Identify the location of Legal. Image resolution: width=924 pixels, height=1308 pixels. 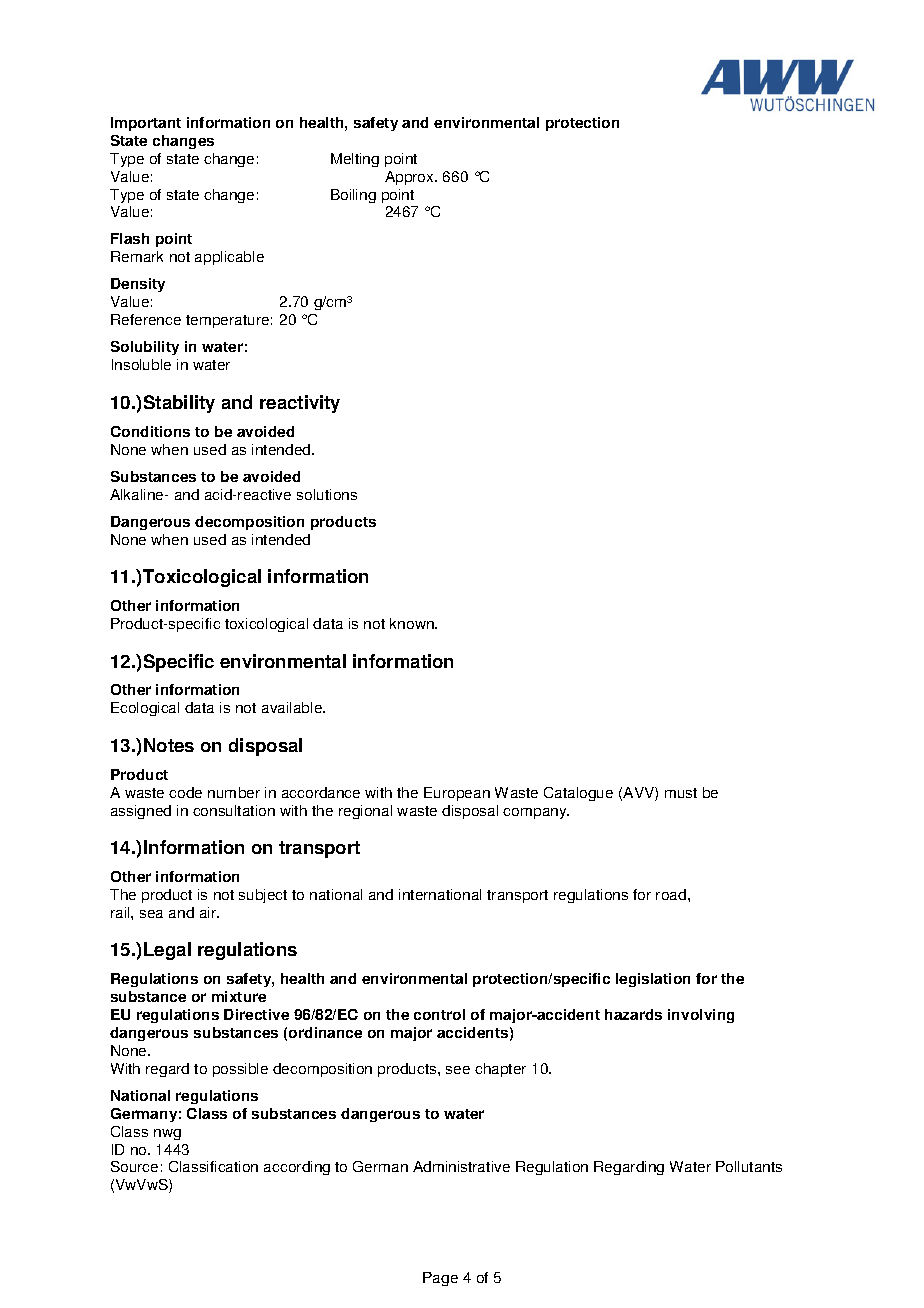
(167, 951).
